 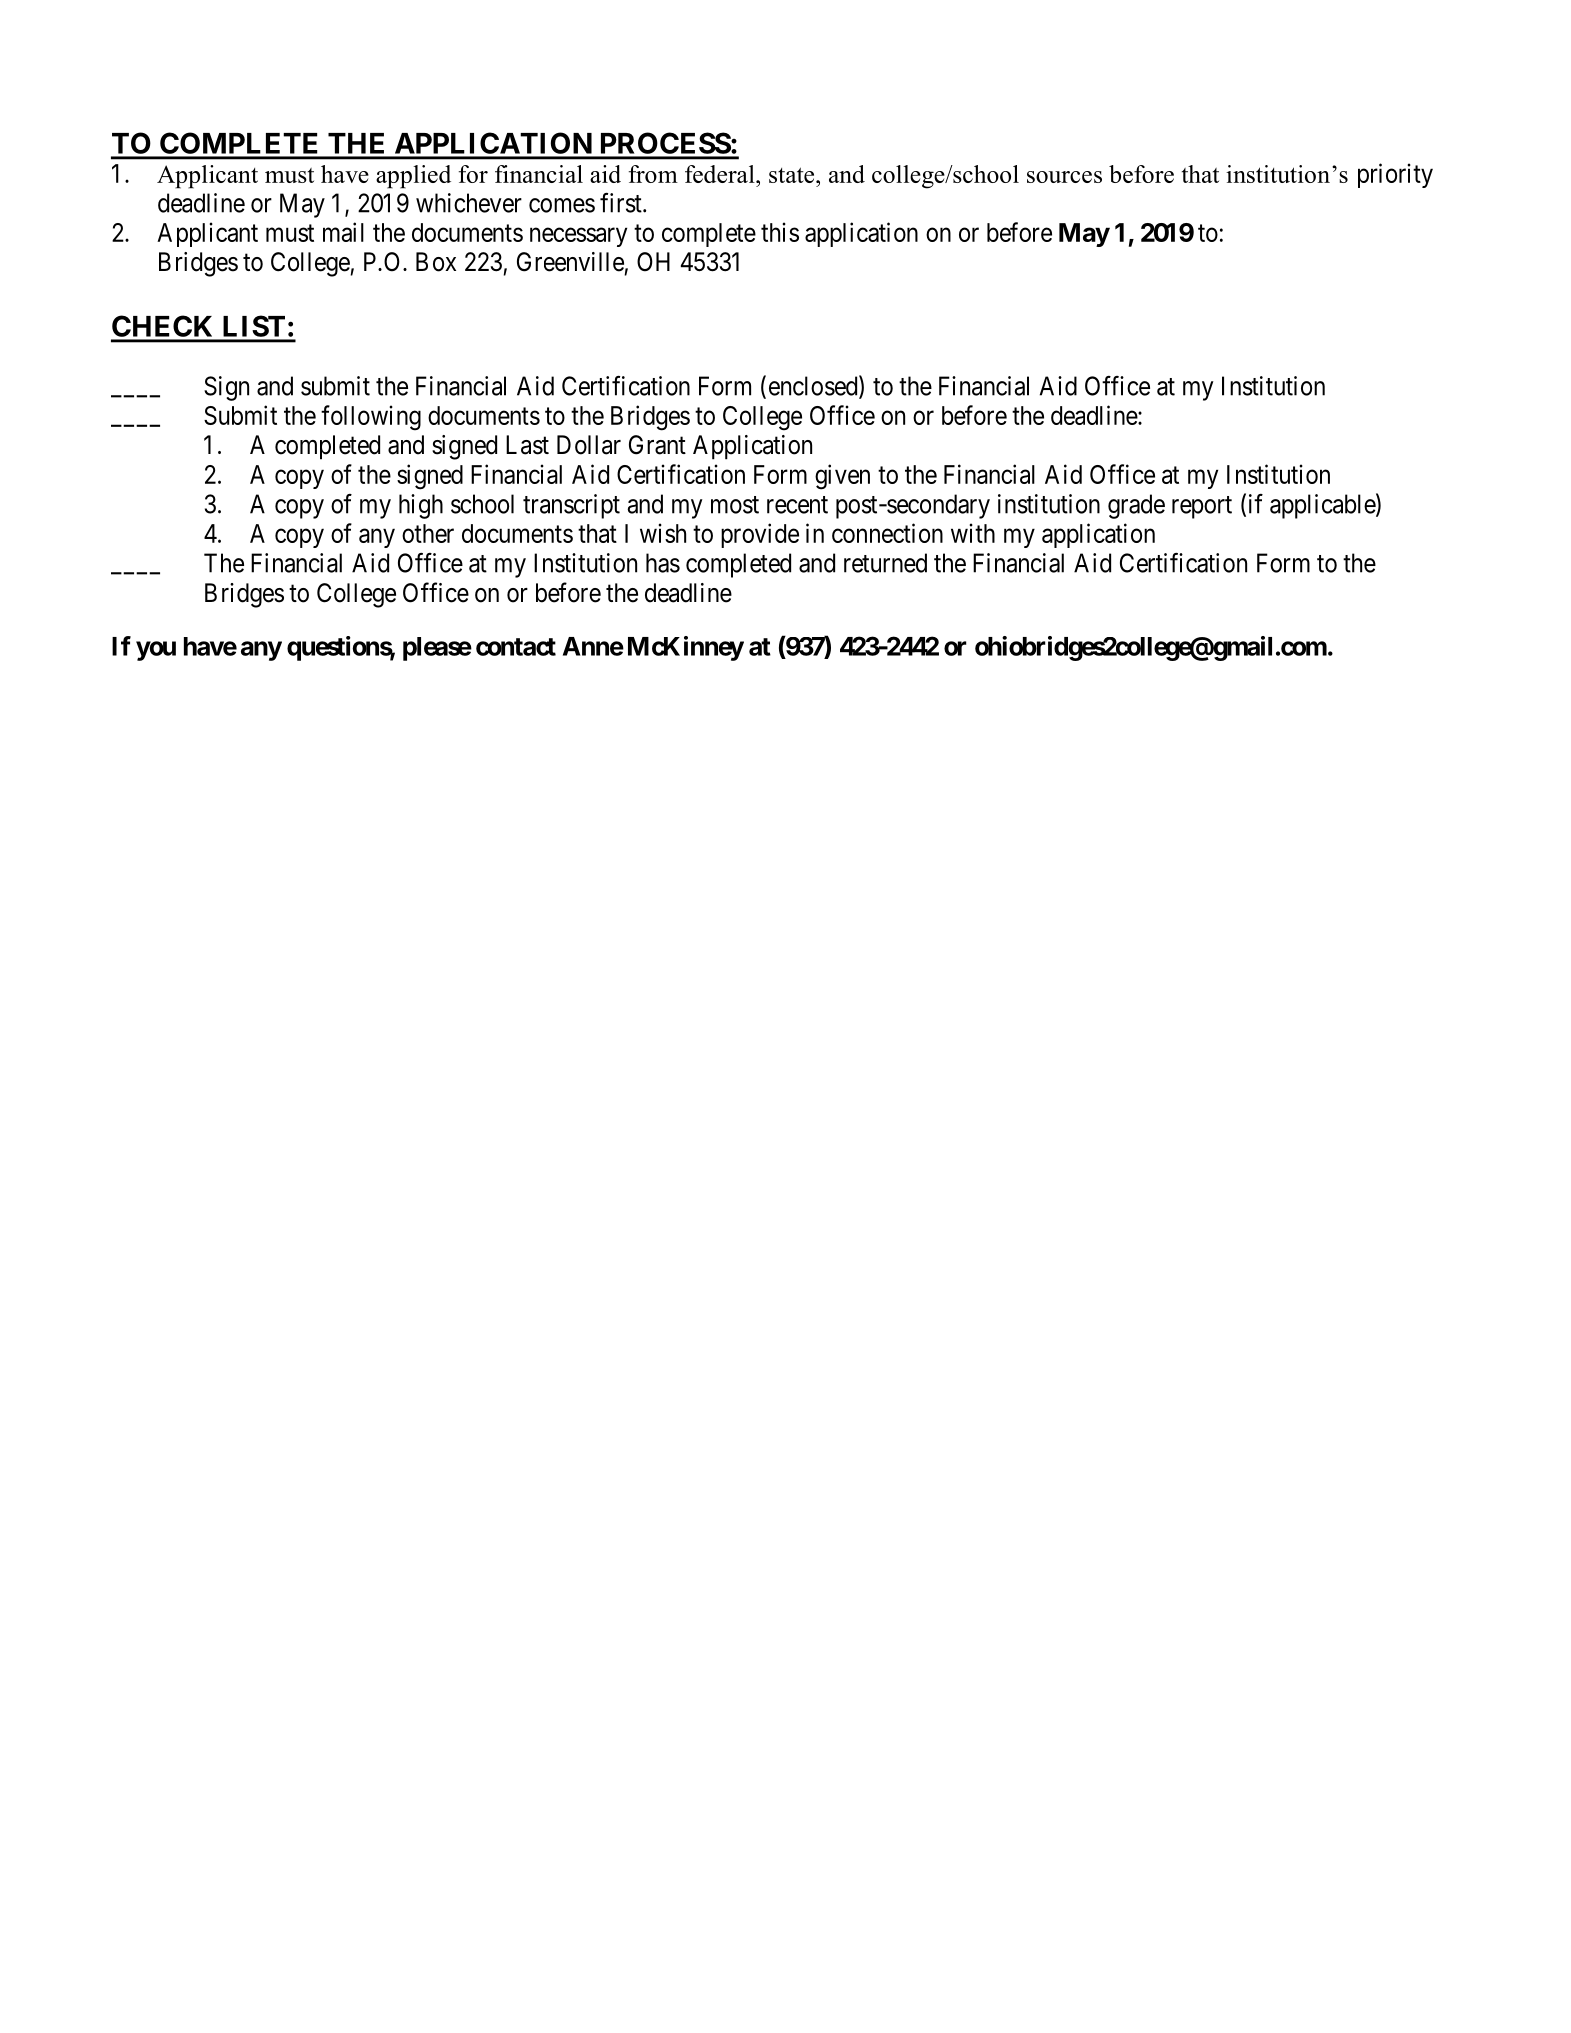 I want to click on following, so click(x=371, y=418).
